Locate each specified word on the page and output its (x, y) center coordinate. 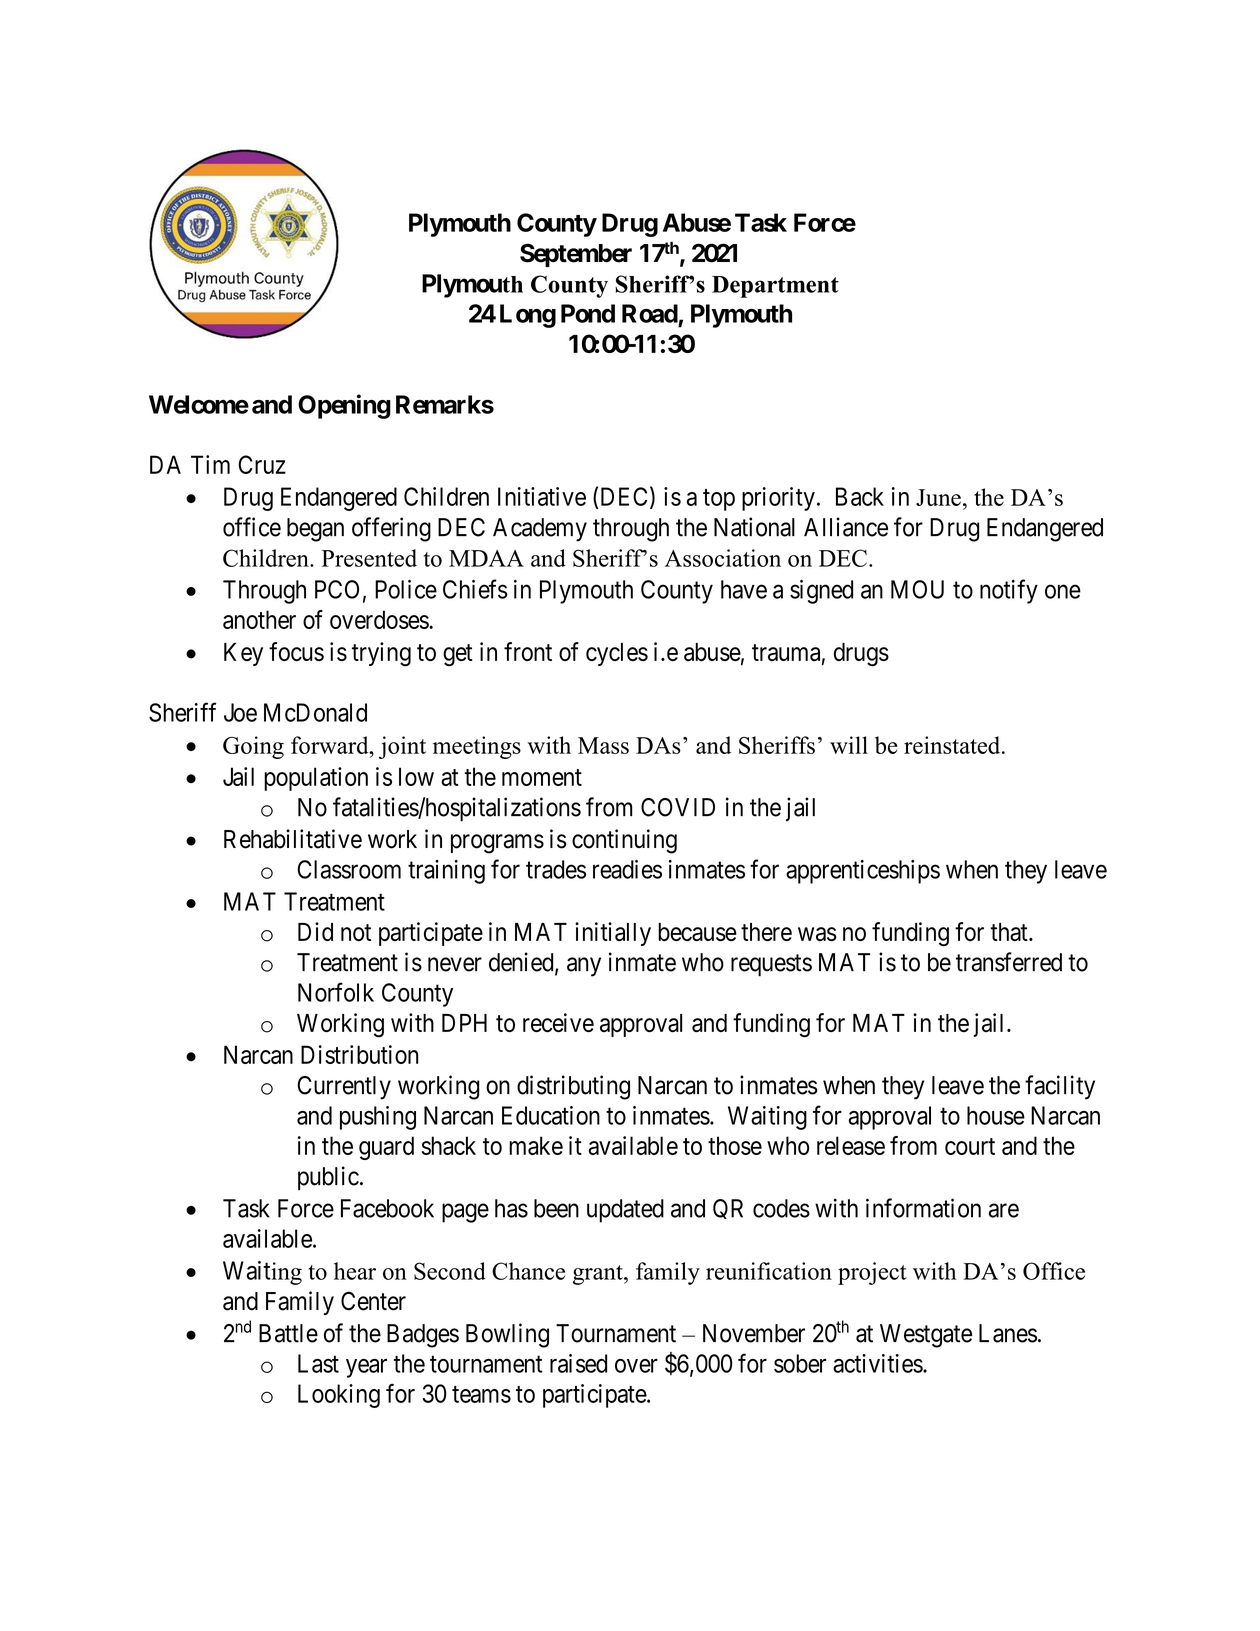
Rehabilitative (293, 839)
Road (650, 313)
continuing (624, 841)
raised (578, 1363)
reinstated (953, 745)
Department (775, 287)
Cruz (262, 464)
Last (318, 1363)
